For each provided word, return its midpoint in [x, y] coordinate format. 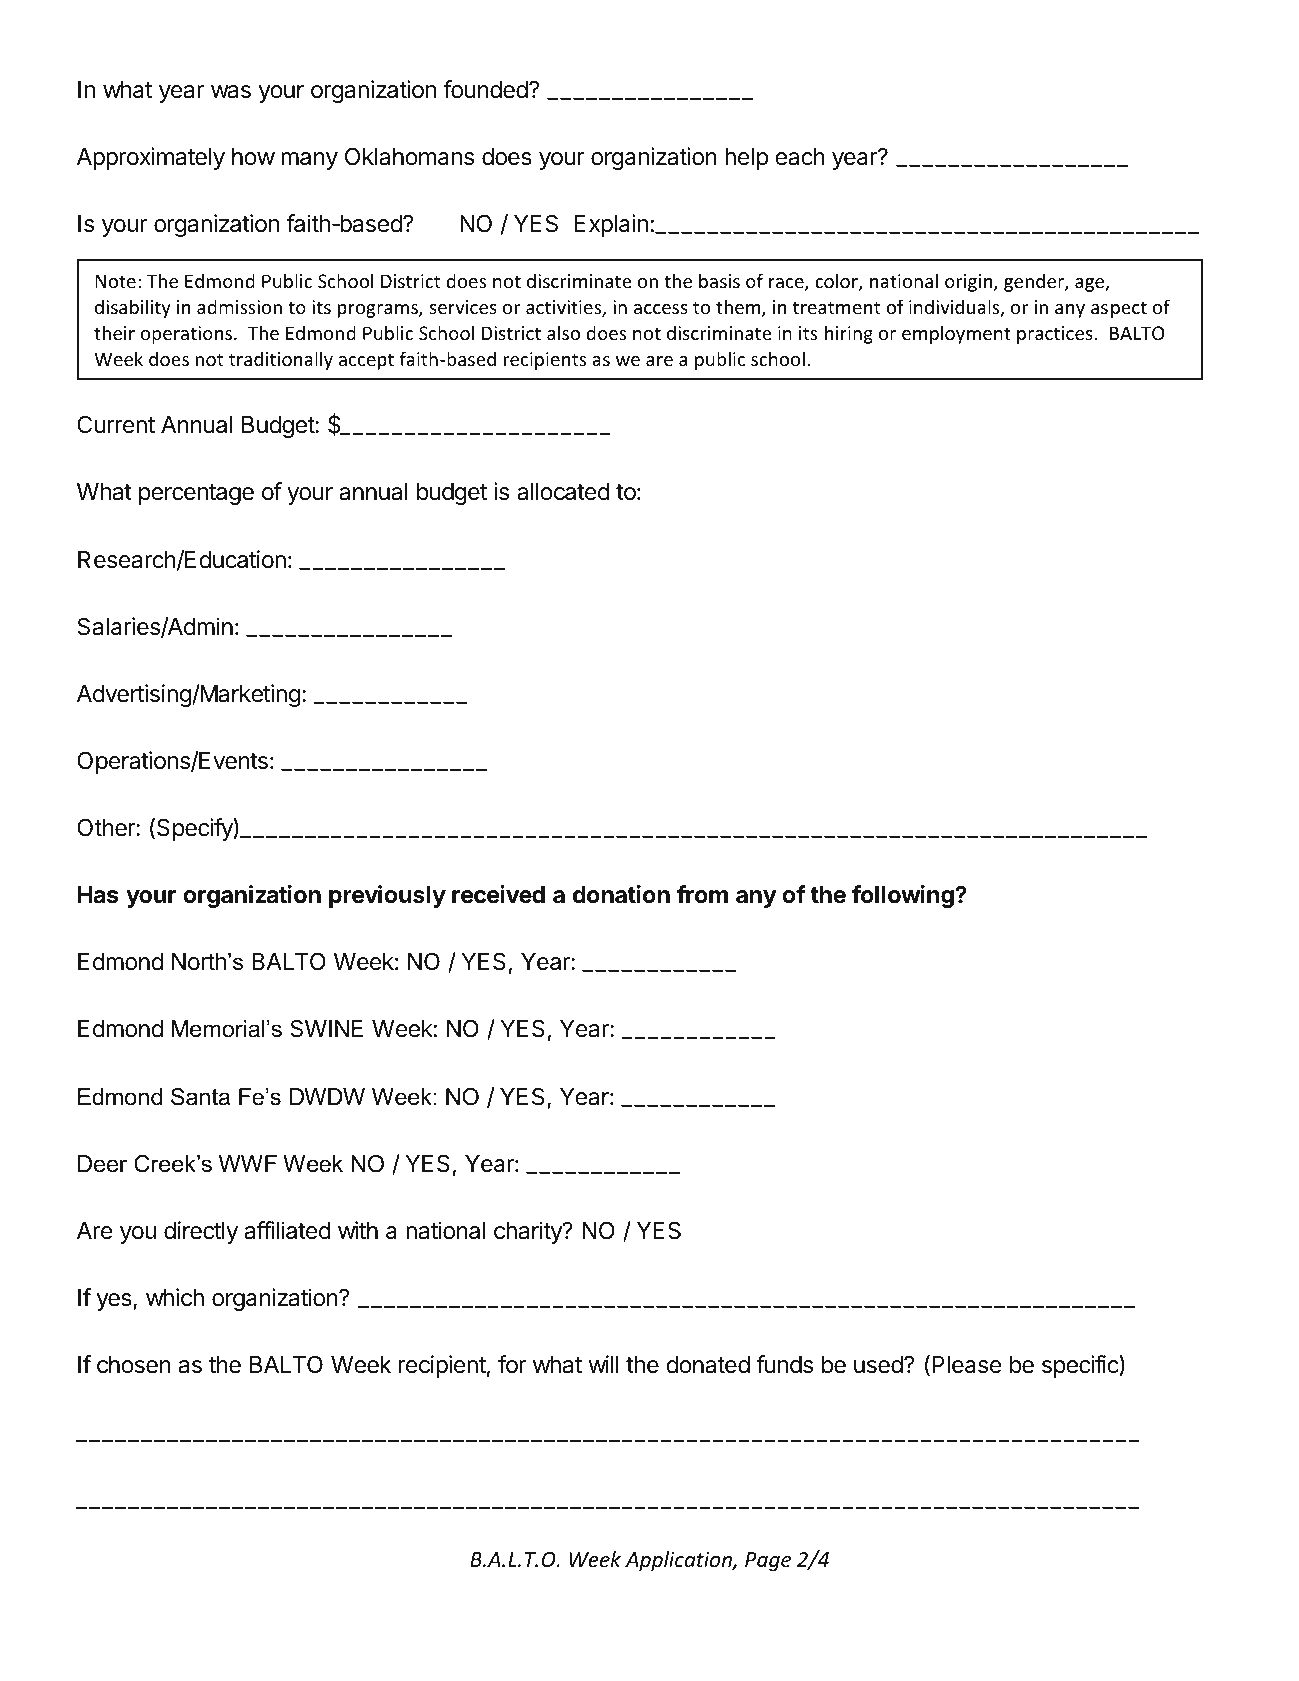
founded [486, 89]
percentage [196, 494]
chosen [134, 1365]
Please [967, 1365]
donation [621, 894]
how [253, 157]
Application [679, 1561]
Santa [200, 1097]
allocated [563, 492]
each [800, 157]
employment [956, 334]
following [904, 896]
